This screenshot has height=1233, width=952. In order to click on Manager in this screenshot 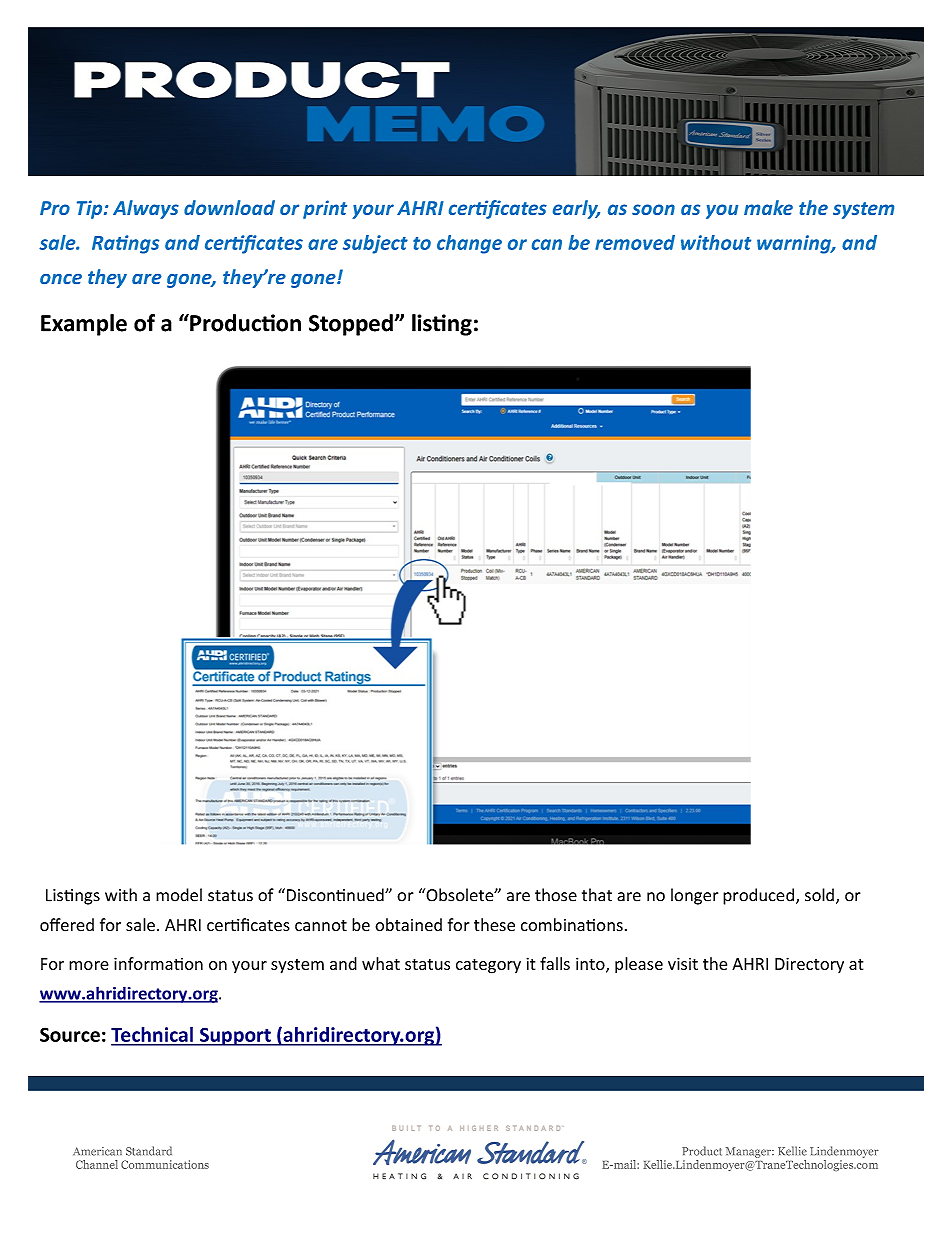, I will do `click(749, 1152)`.
